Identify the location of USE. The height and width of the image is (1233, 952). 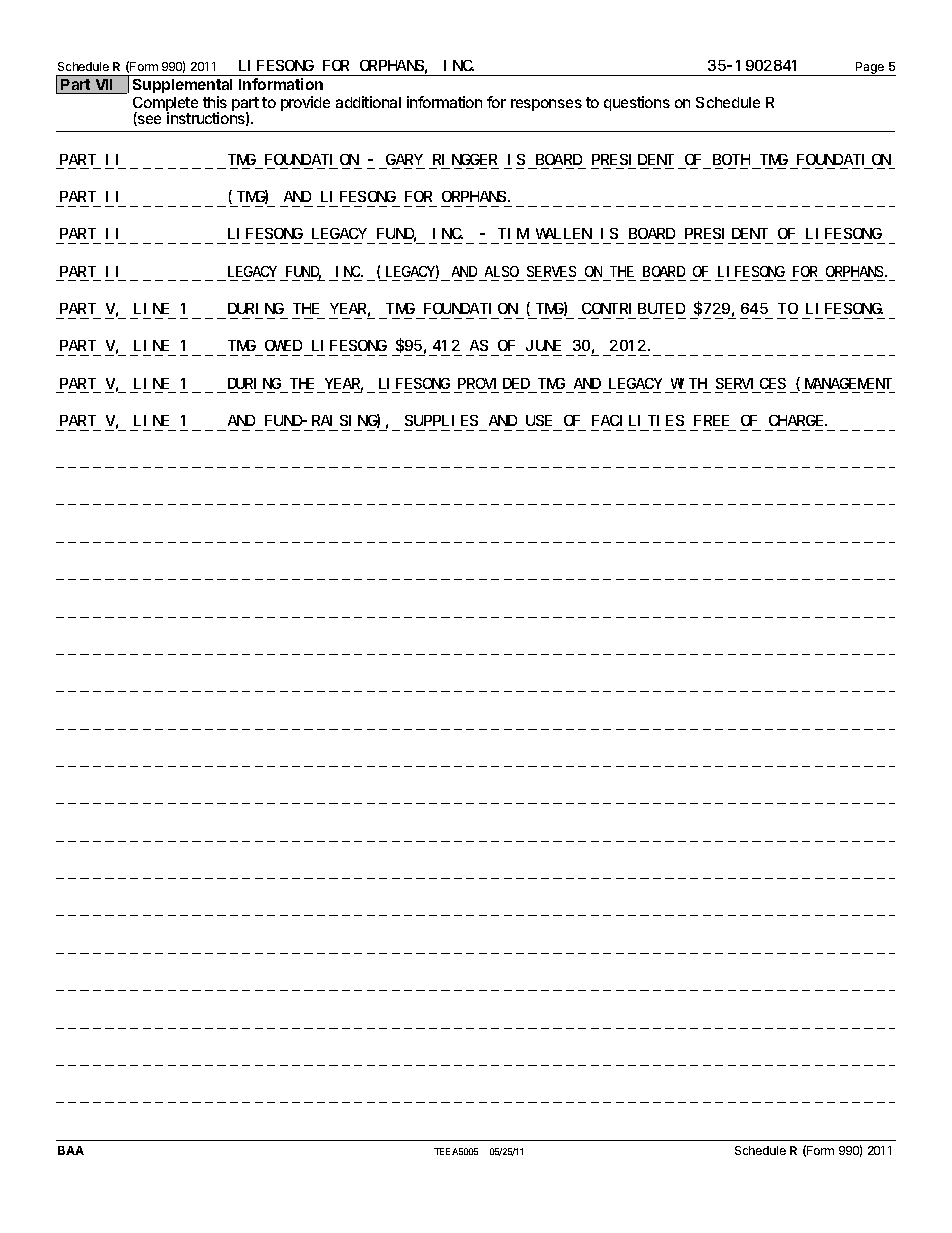
(539, 420).
